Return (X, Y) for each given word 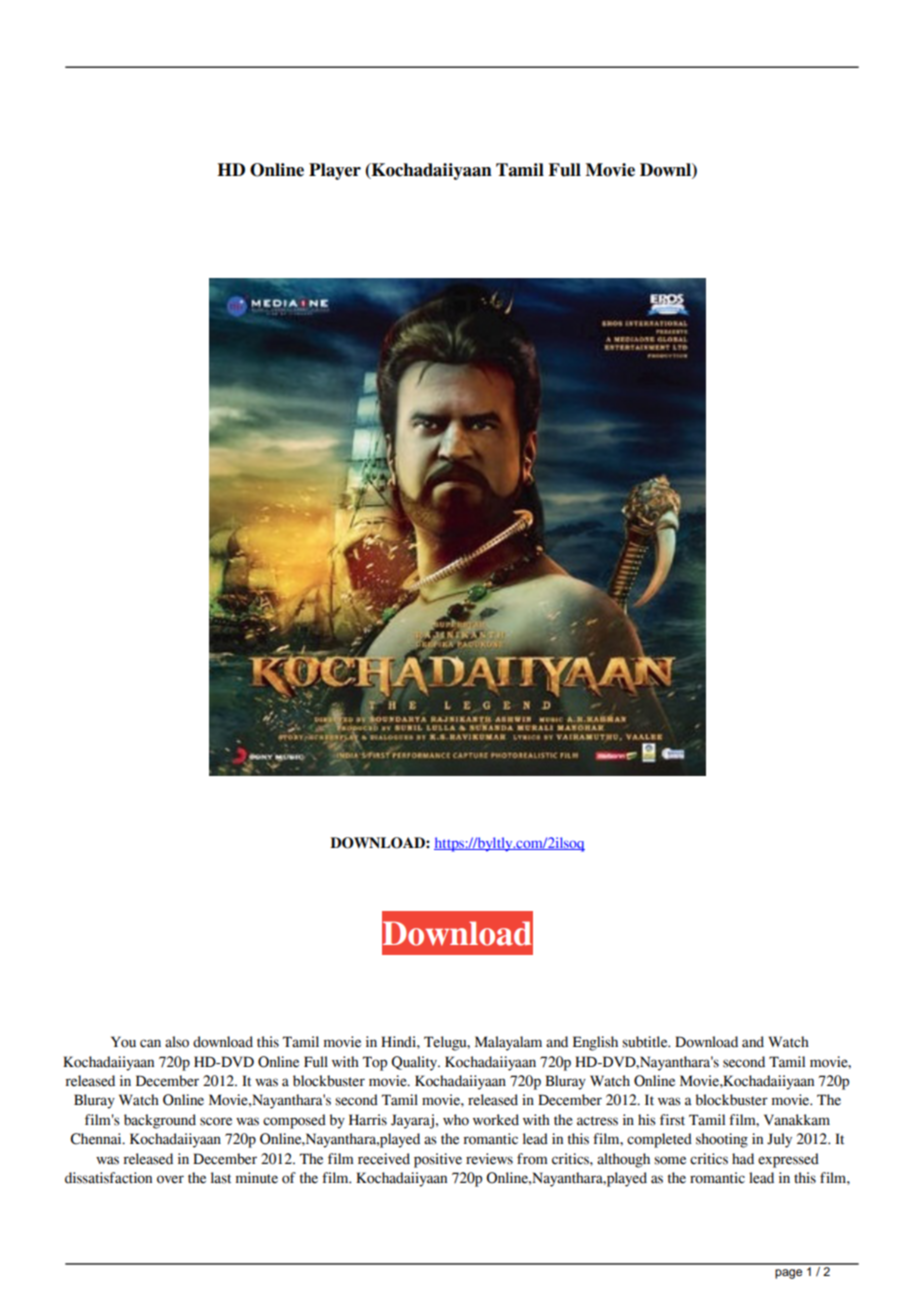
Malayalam (508, 1043)
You (123, 1042)
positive (438, 1160)
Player (335, 171)
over (170, 1179)
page (788, 1274)
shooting (722, 1140)
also (177, 1042)
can (150, 1043)
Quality (415, 1063)
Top (375, 1063)
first (672, 1120)
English (595, 1043)
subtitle (646, 1042)
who (456, 1120)
